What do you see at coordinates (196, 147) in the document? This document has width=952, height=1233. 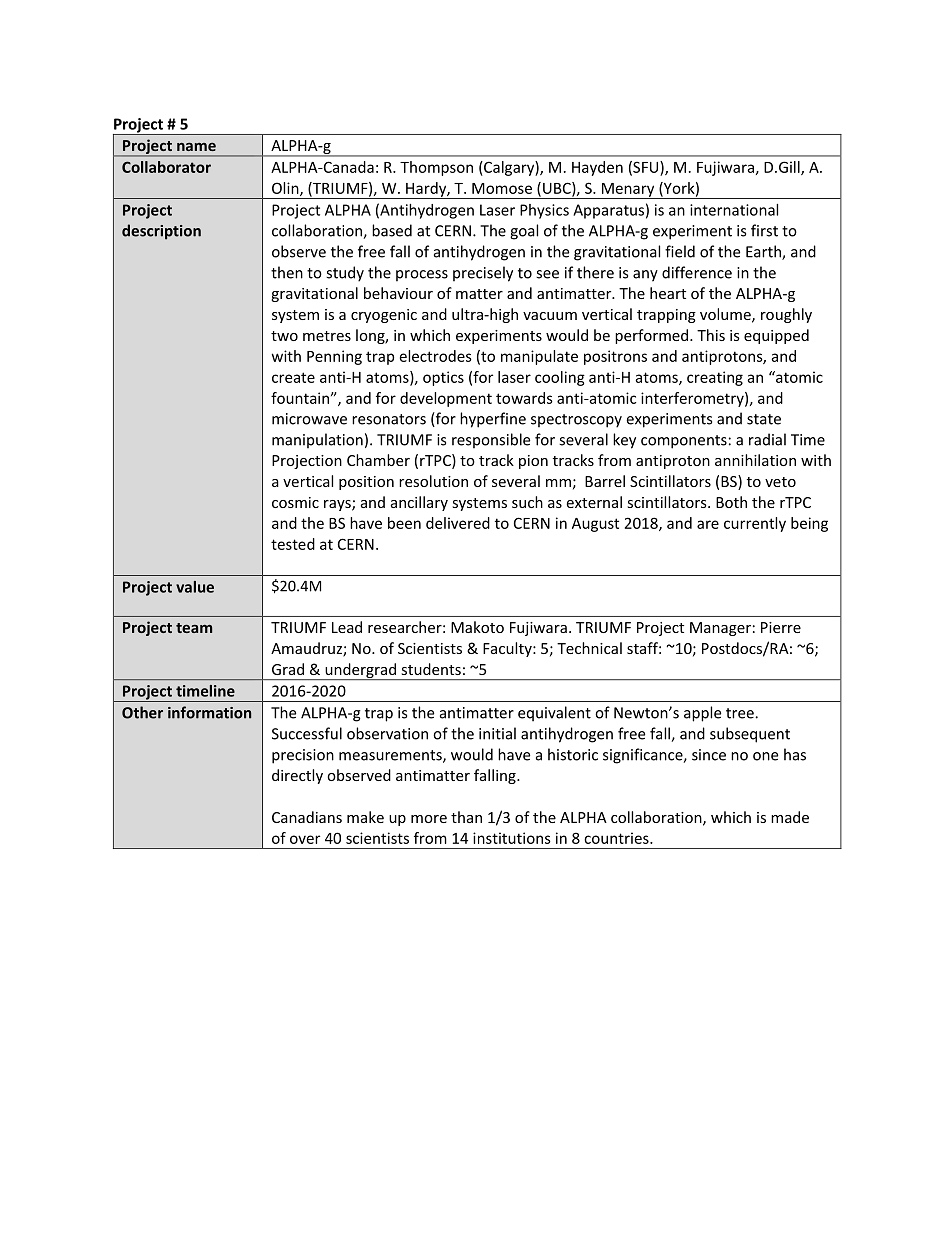 I see `name` at bounding box center [196, 147].
